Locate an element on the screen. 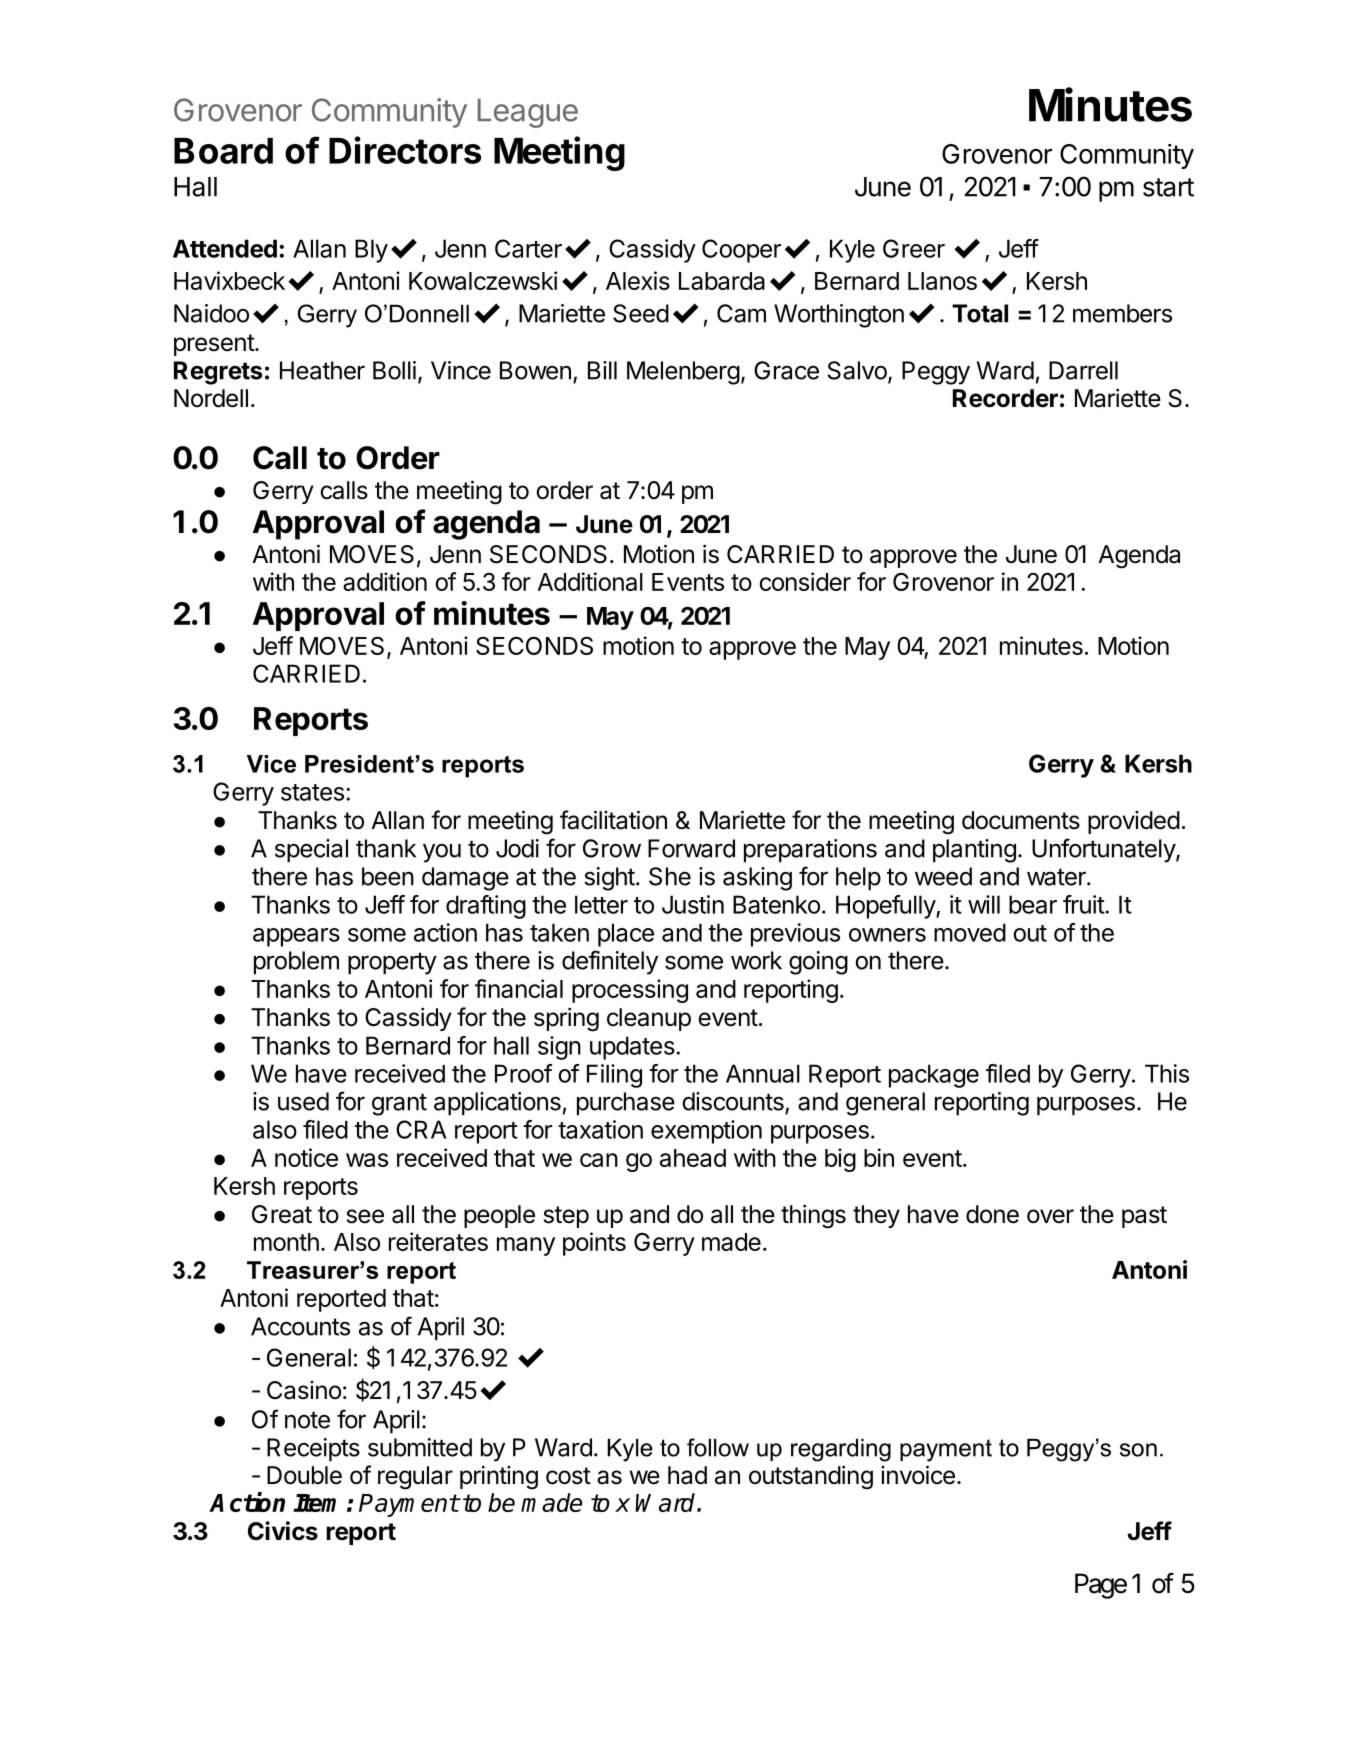 This screenshot has width=1352, height=1750. Directors is located at coordinates (405, 150).
